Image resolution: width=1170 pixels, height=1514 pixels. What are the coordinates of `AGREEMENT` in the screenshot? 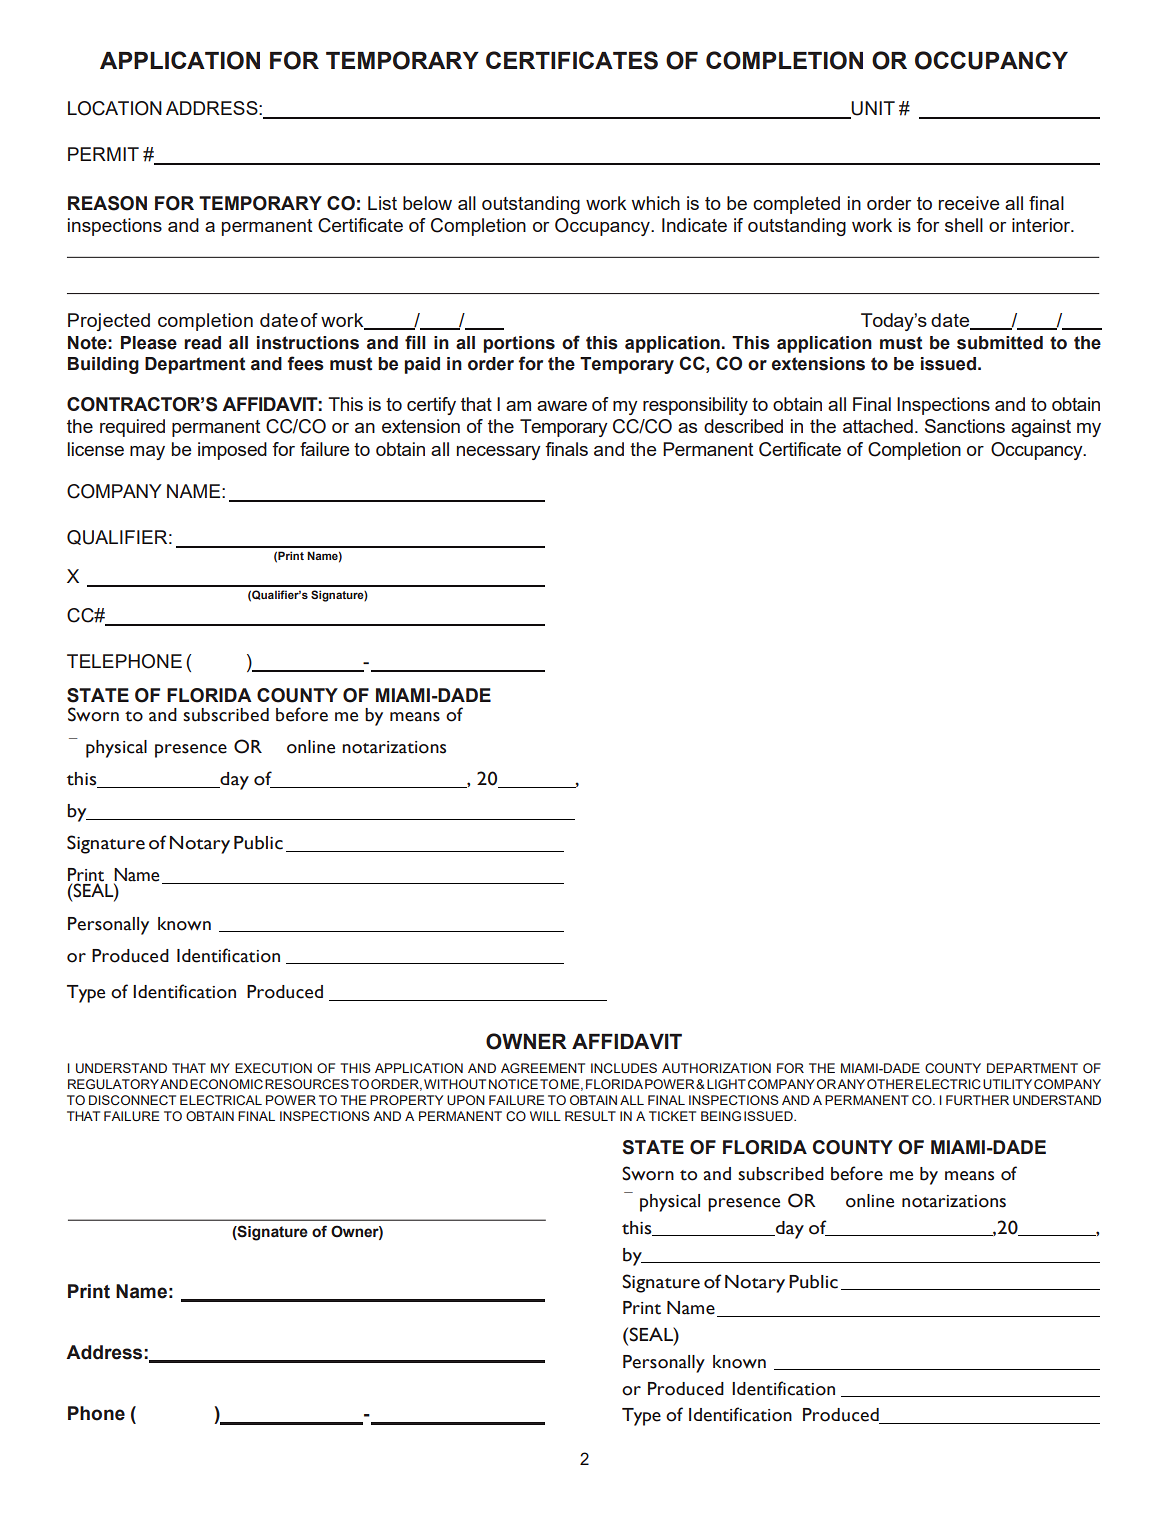 It's located at (543, 1068).
